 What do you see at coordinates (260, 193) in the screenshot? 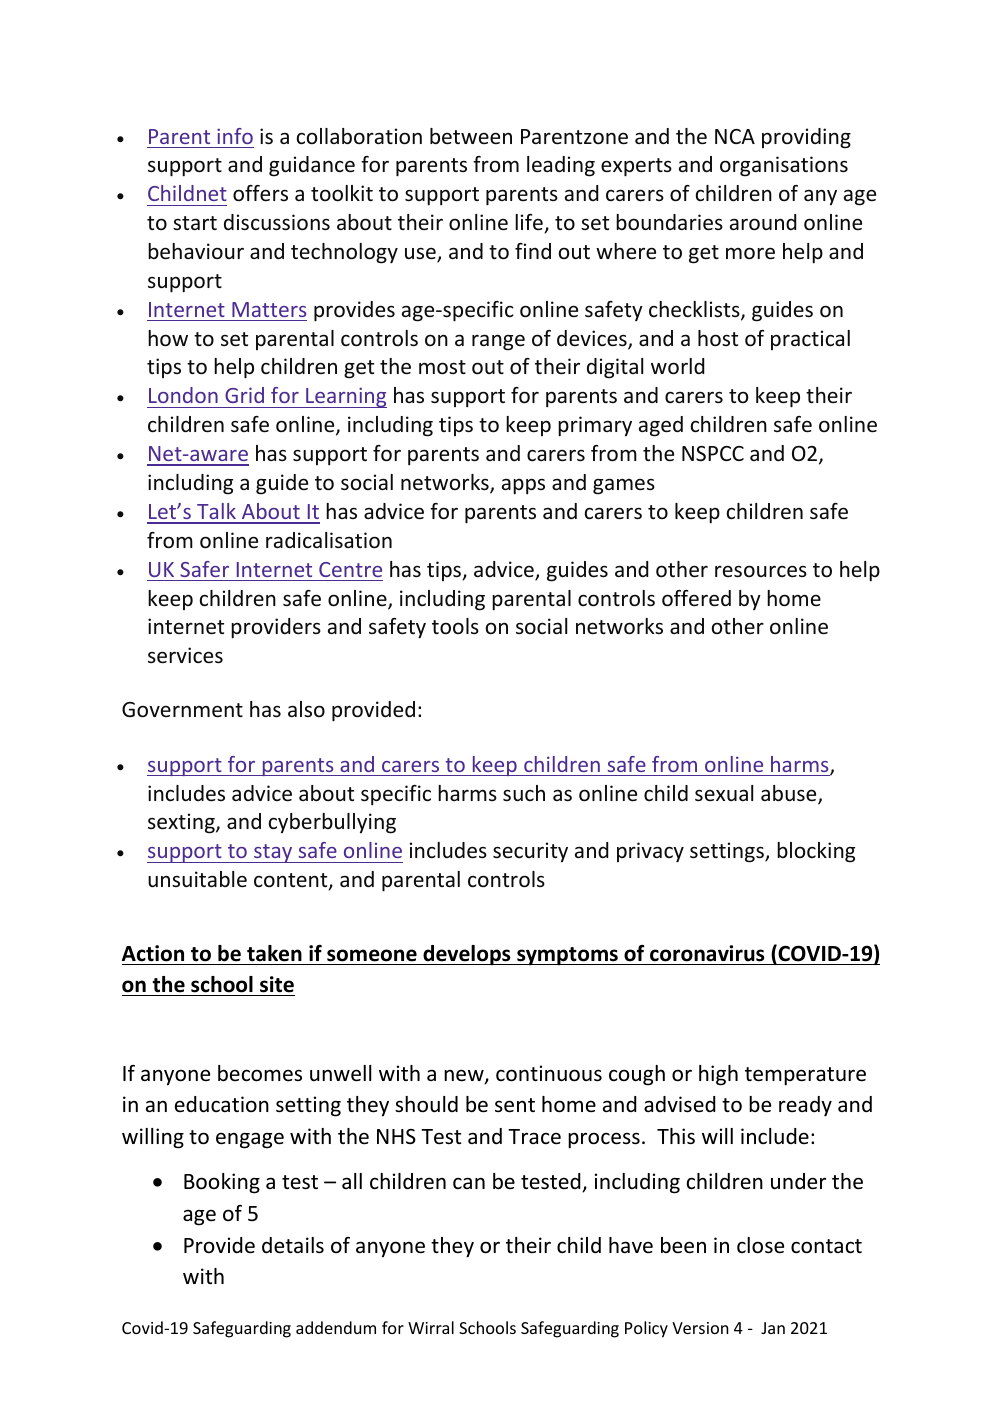
I see `offers` at bounding box center [260, 193].
